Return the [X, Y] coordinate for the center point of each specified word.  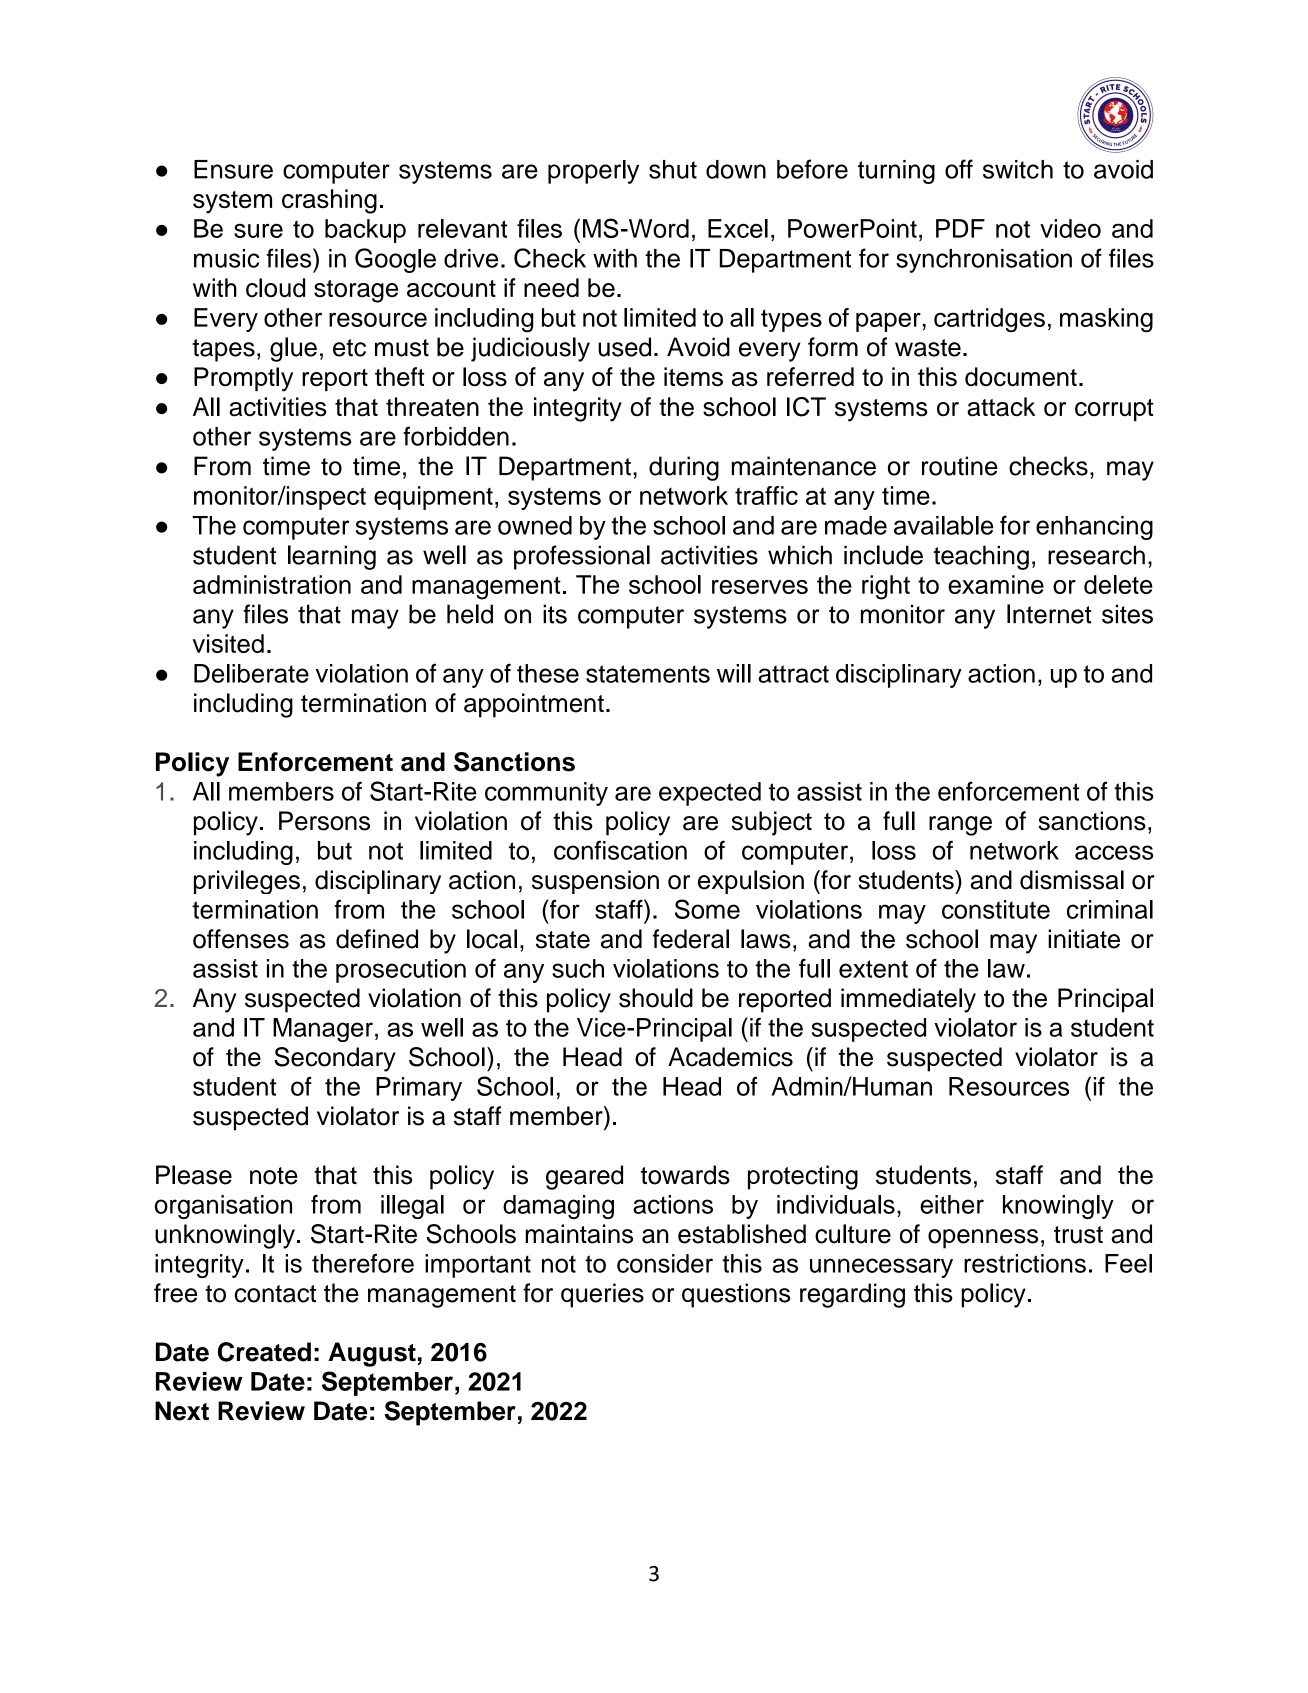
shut [673, 169]
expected [710, 794]
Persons [324, 821]
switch [1018, 169]
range [960, 826]
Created [264, 1352]
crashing [329, 201]
